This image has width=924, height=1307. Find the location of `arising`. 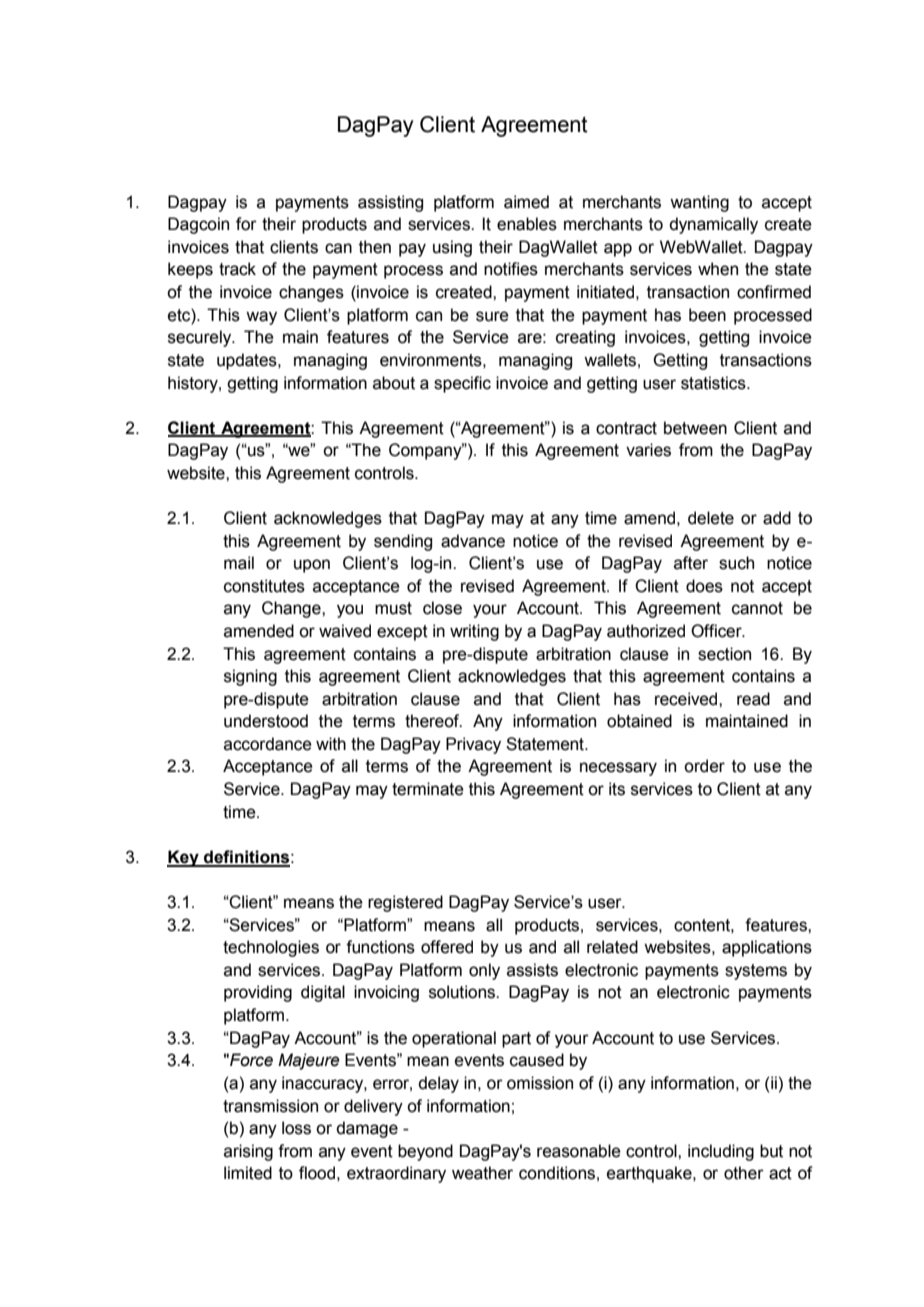

arising is located at coordinates (248, 1152).
